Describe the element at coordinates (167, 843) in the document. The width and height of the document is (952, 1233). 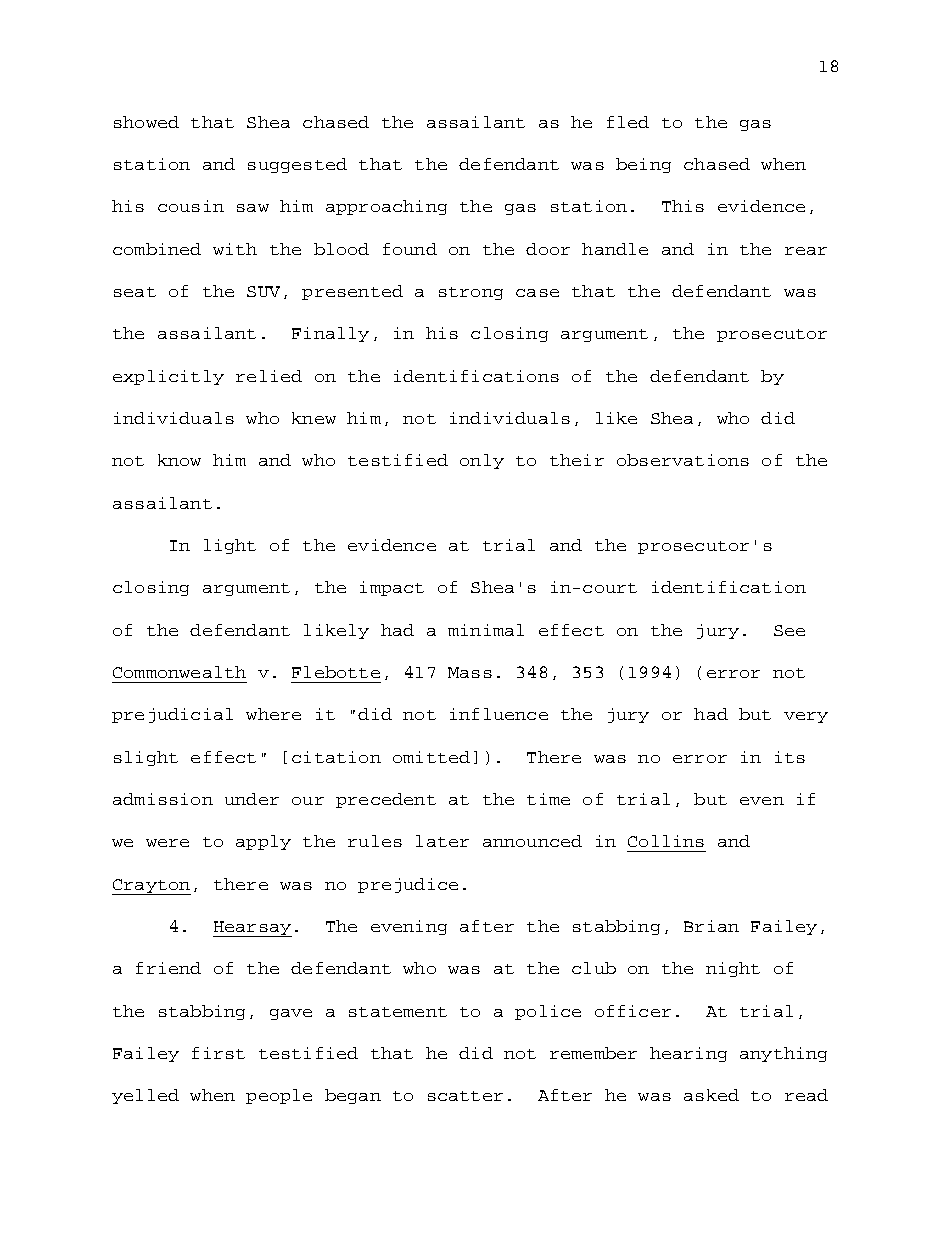
I see `were` at that location.
